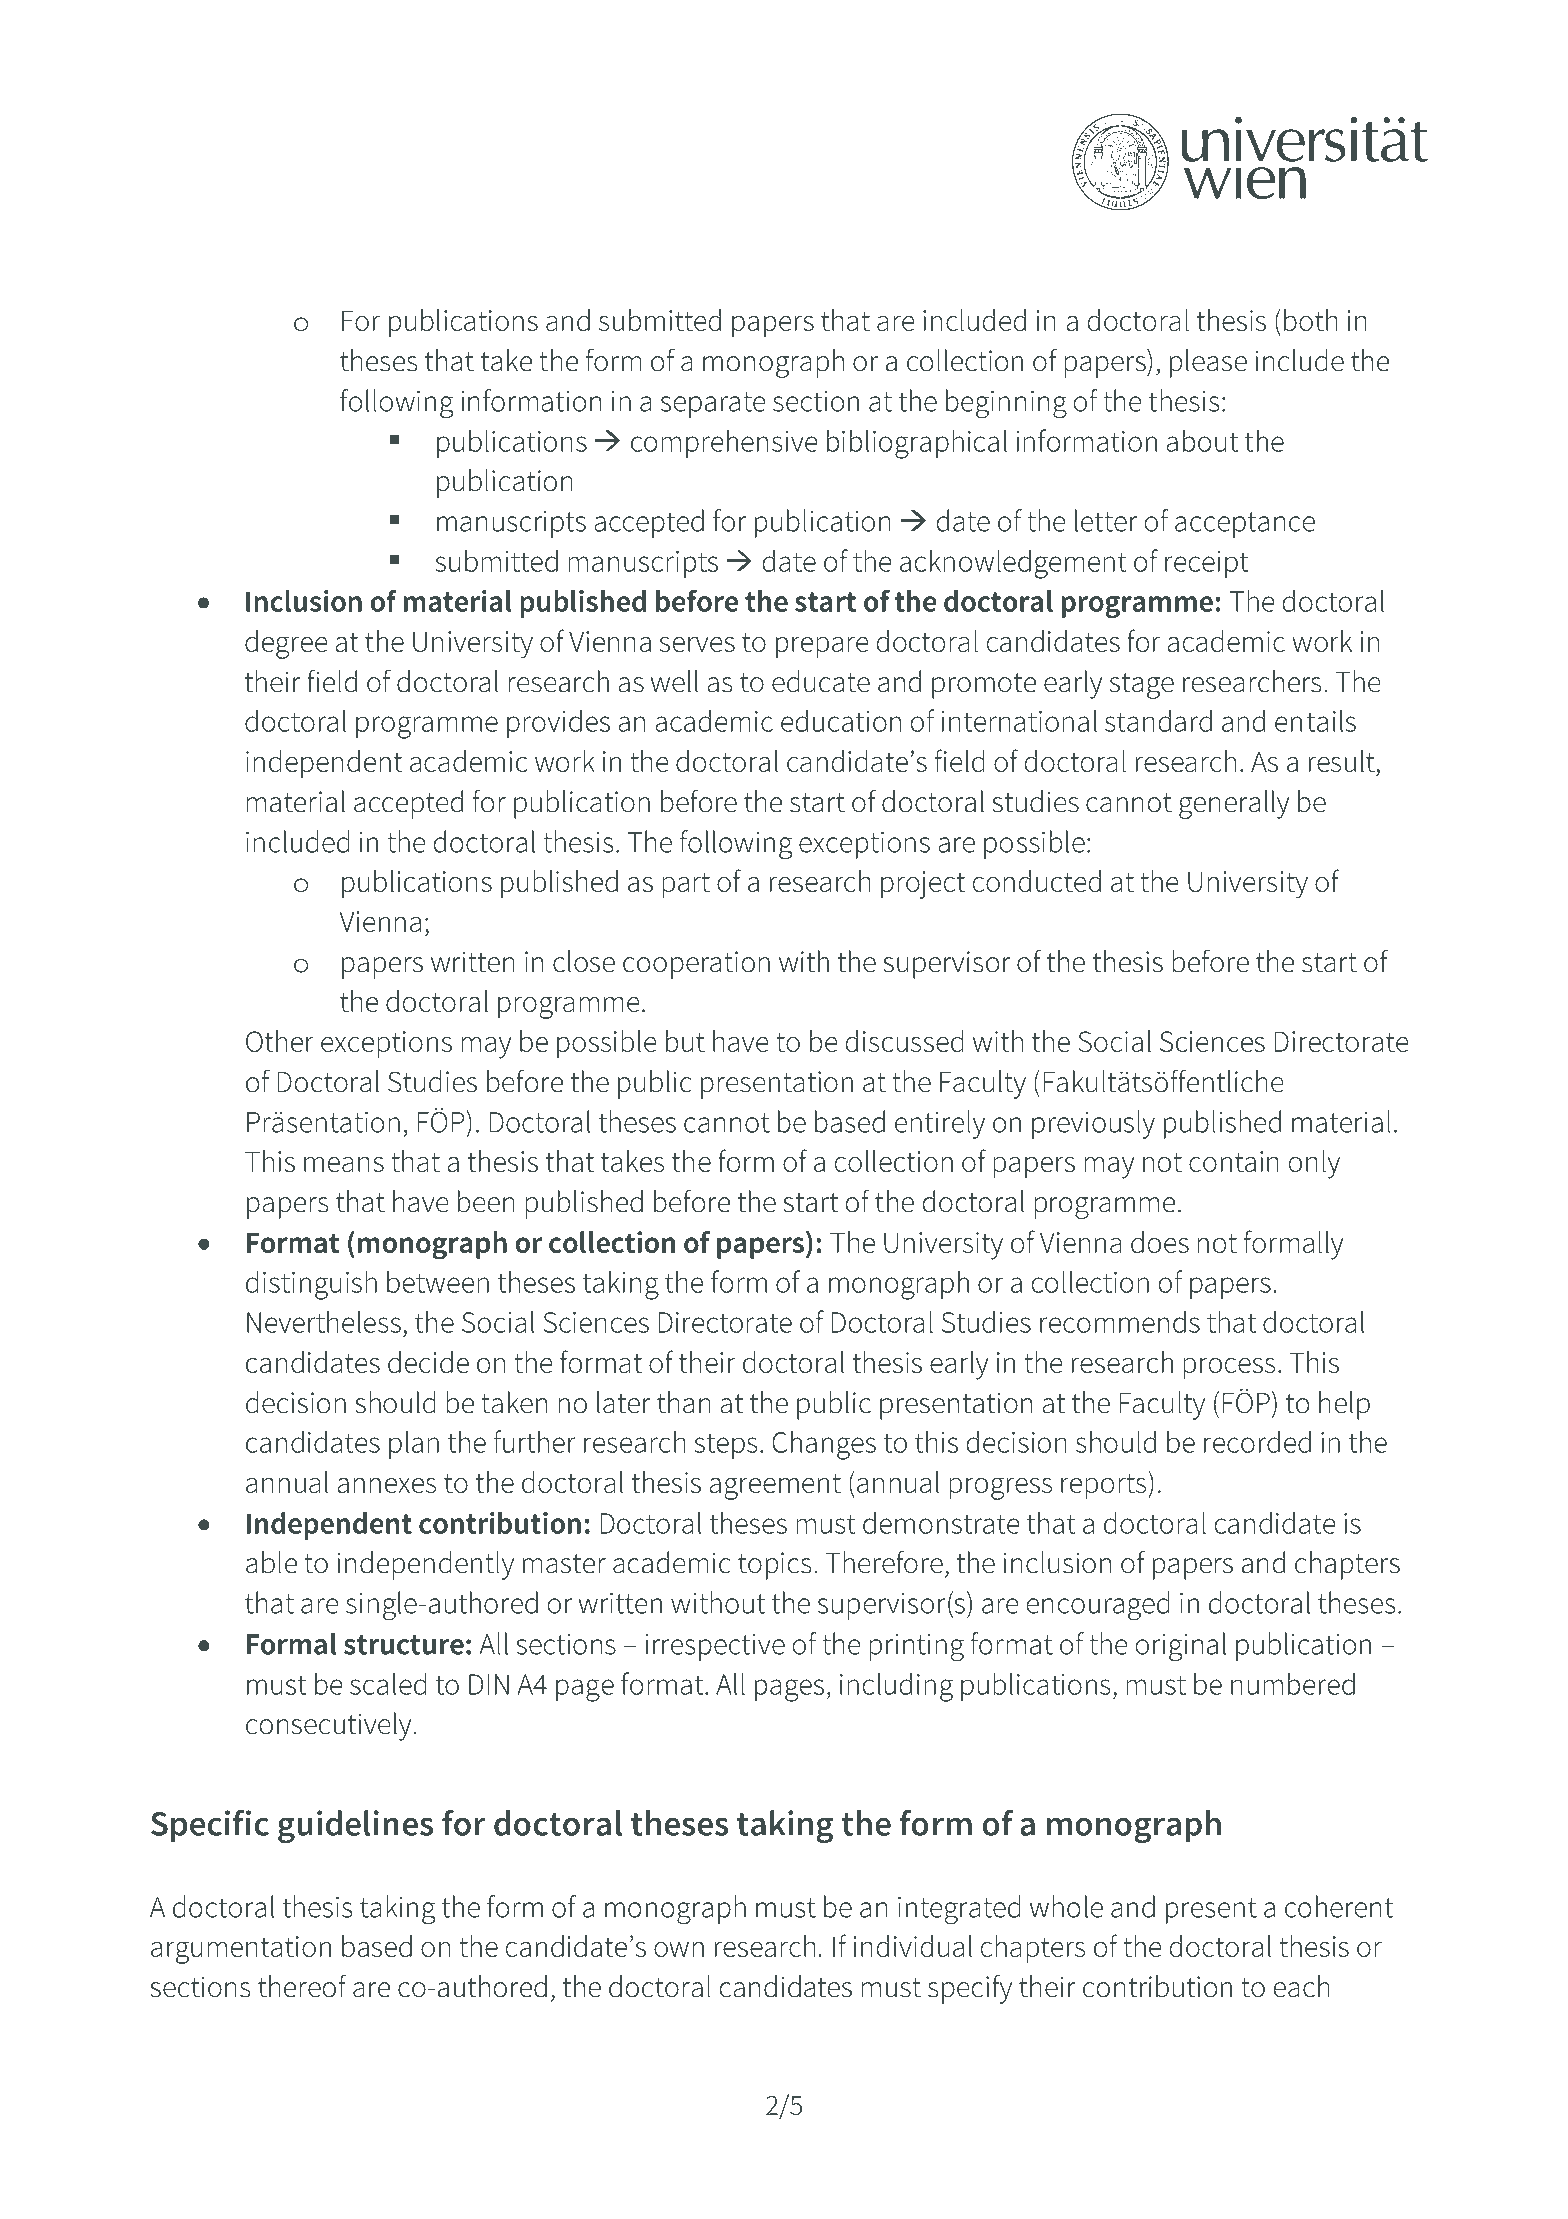 This page has height=2219, width=1568. What do you see at coordinates (713, 405) in the page?
I see `separate` at bounding box center [713, 405].
